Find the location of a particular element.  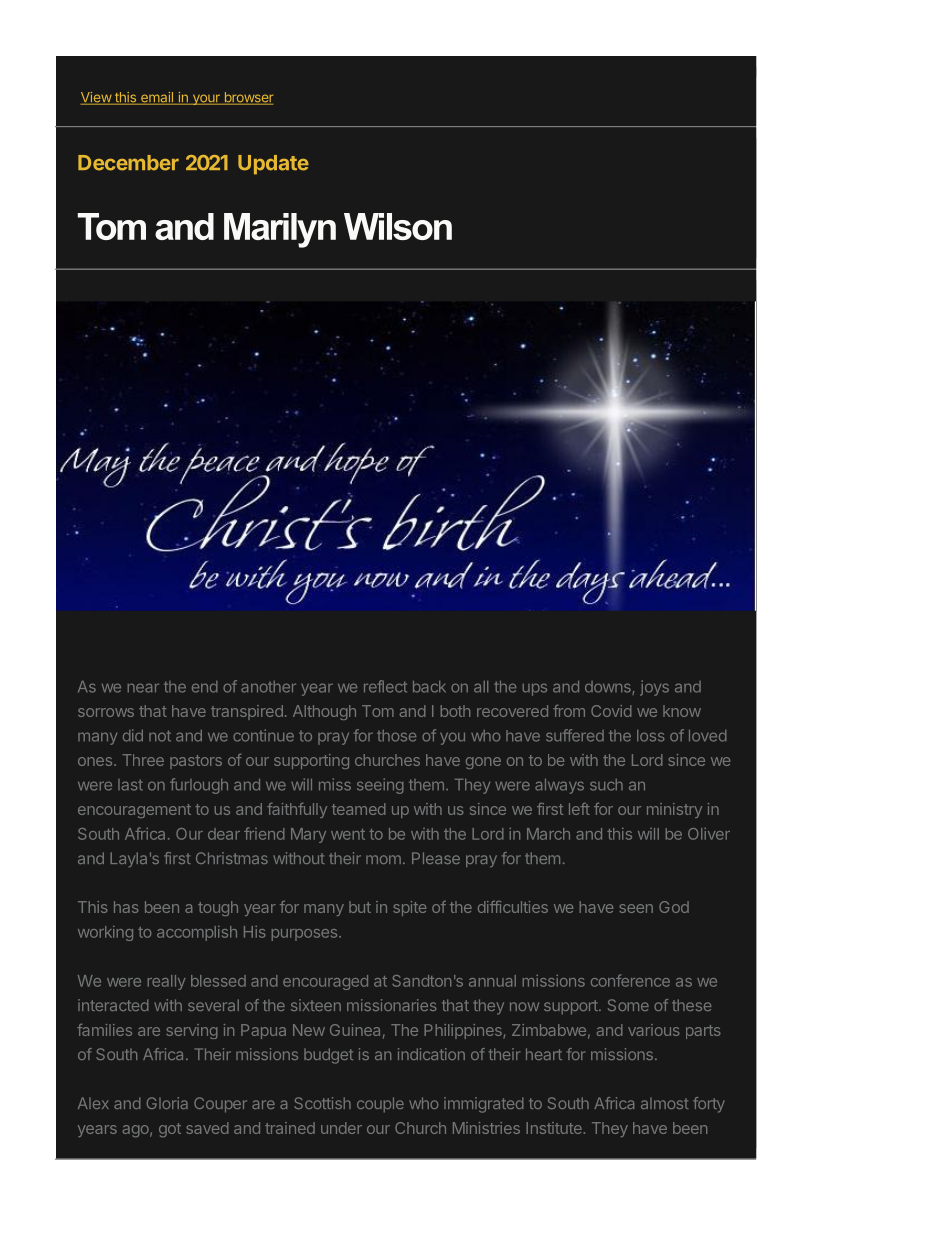

joys is located at coordinates (654, 688).
